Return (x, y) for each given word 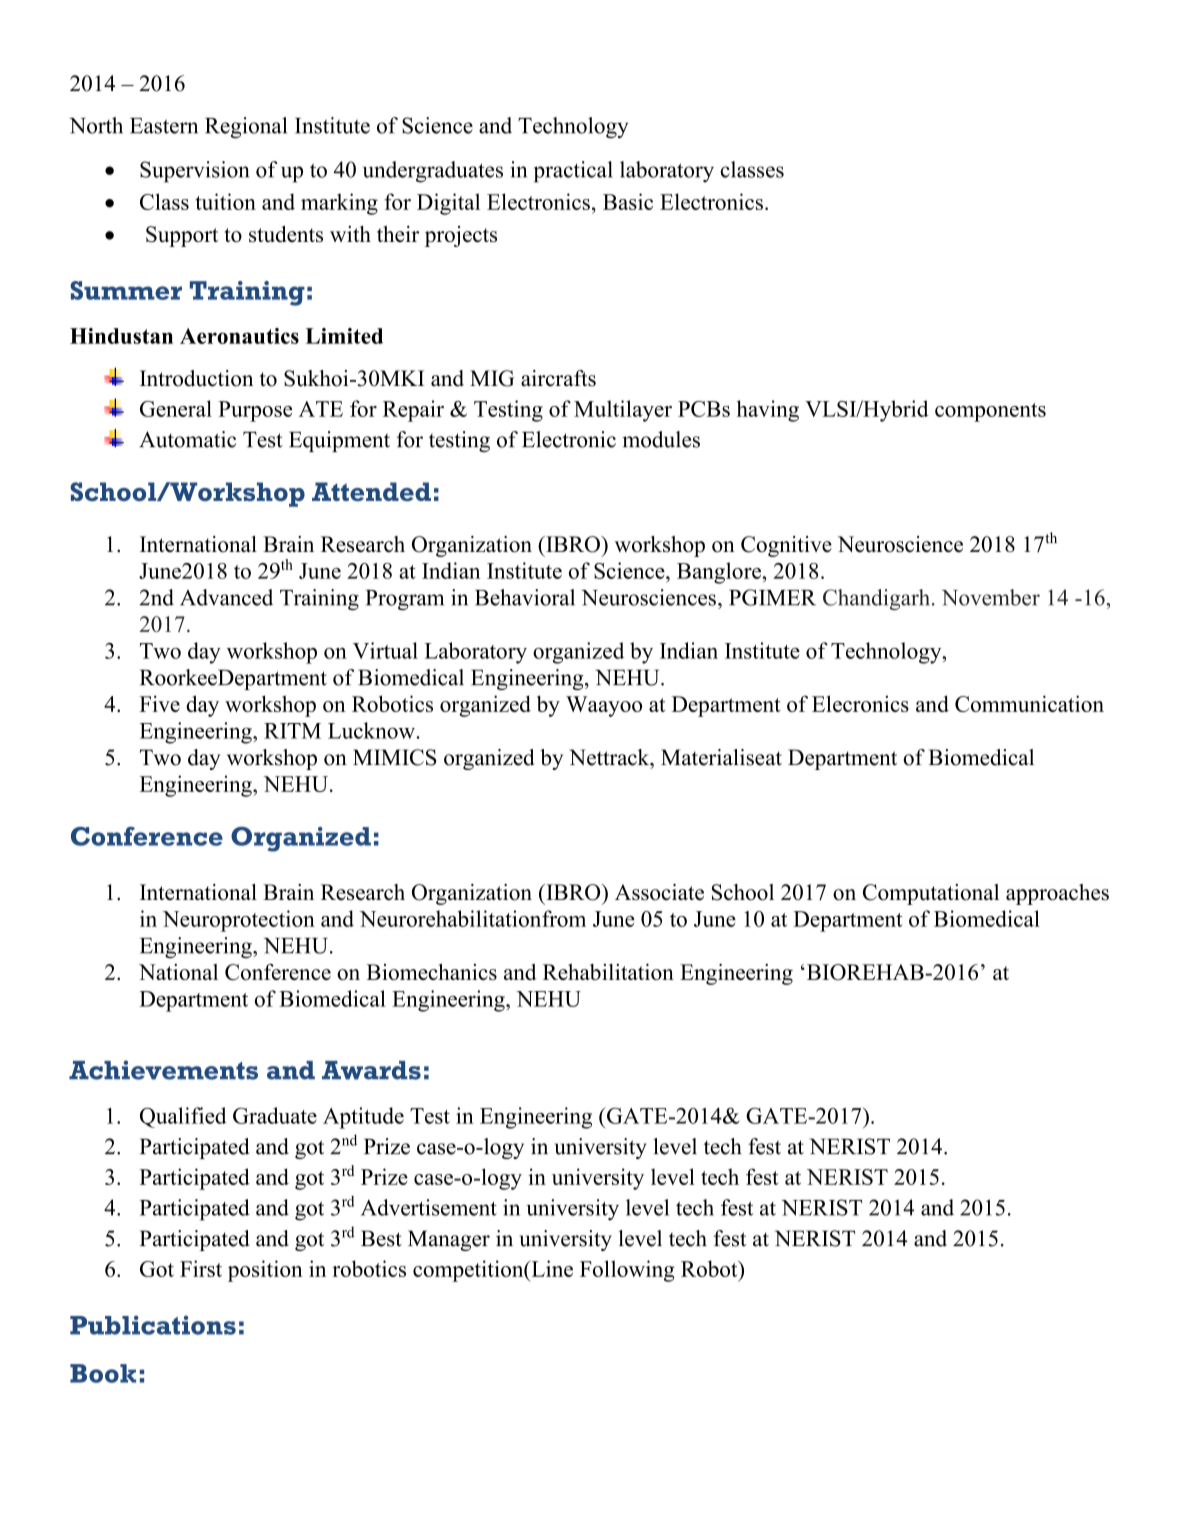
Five (159, 703)
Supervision (194, 172)
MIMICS (394, 757)
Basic (628, 201)
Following (627, 1271)
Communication (1029, 703)
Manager (449, 1240)
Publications (153, 1325)
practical (573, 172)
